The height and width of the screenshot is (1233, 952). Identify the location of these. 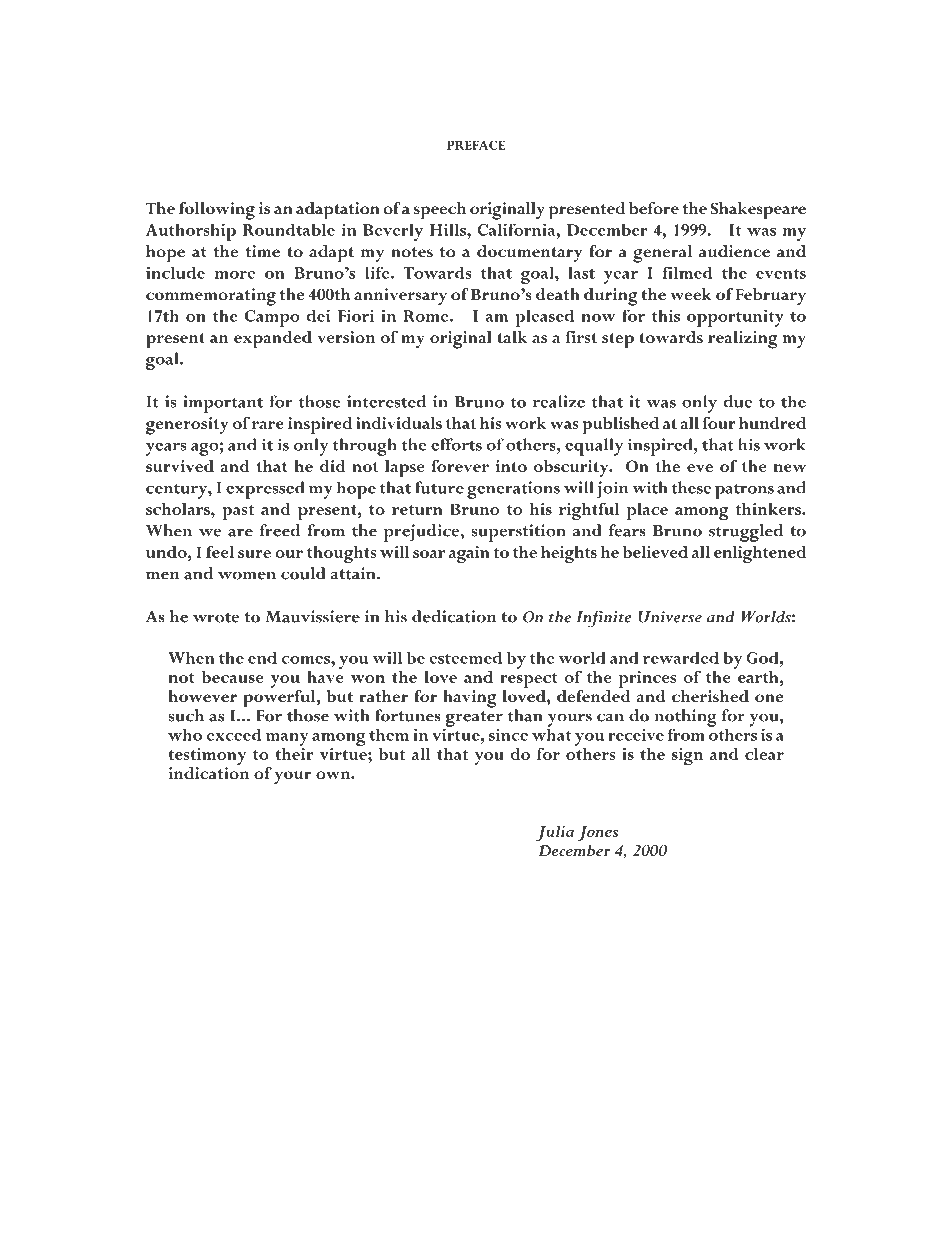
(691, 487).
